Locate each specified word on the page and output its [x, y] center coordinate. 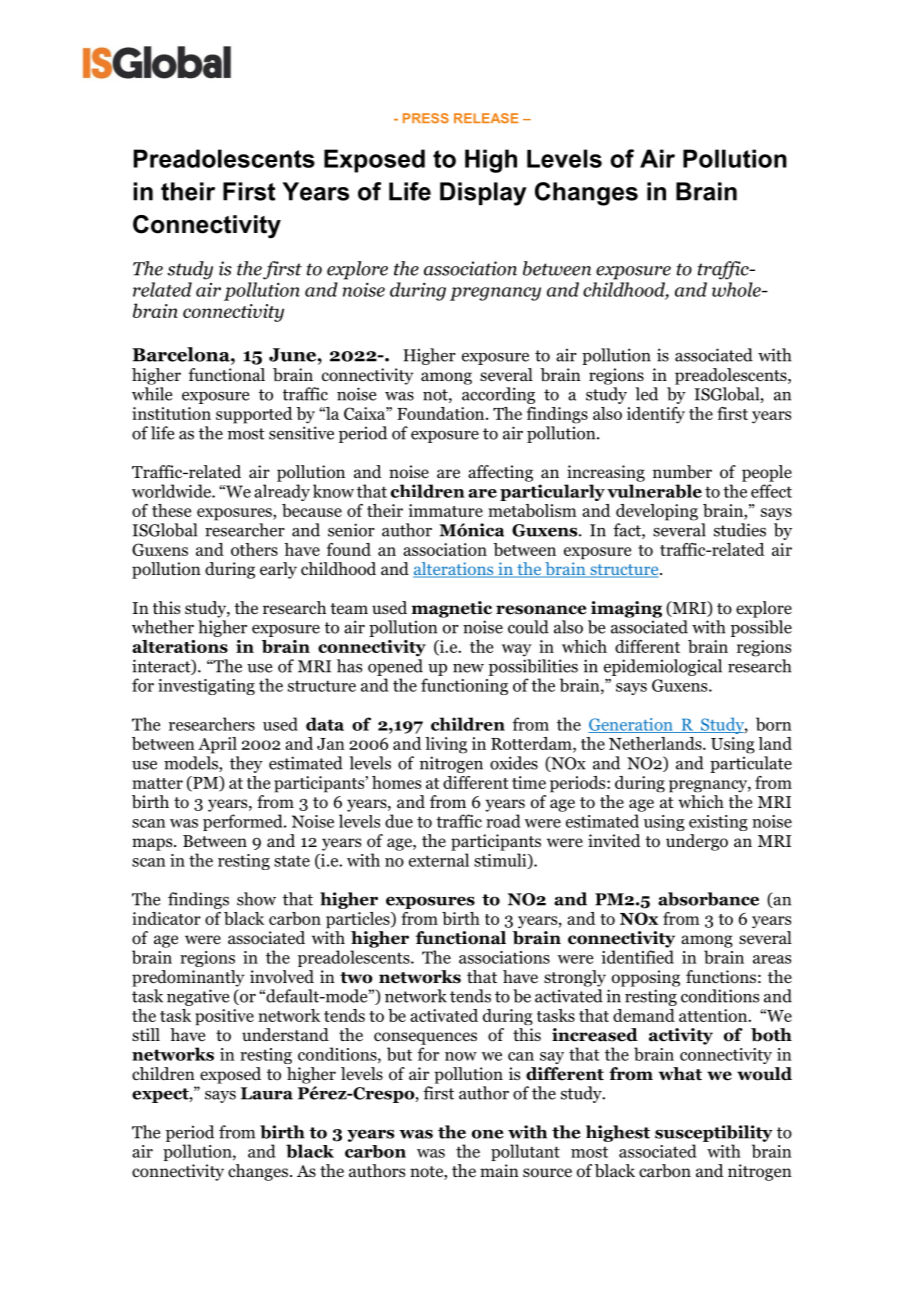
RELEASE [486, 118]
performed [244, 822]
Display [483, 194]
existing [718, 823]
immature [446, 510]
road [503, 821]
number [682, 472]
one [487, 1134]
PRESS [426, 118]
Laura [267, 1093]
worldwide [172, 491]
